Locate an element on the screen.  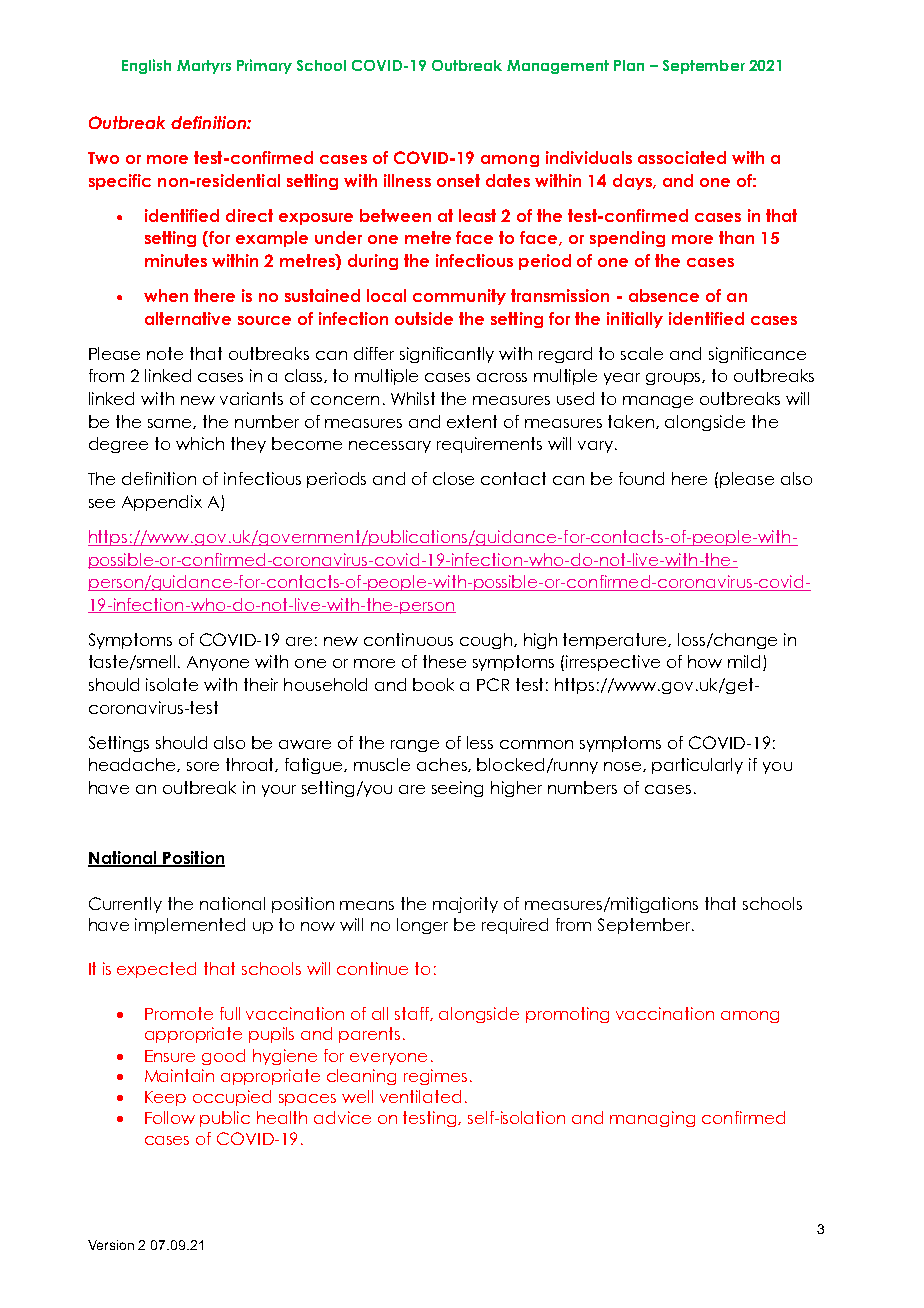
illness is located at coordinates (407, 180).
